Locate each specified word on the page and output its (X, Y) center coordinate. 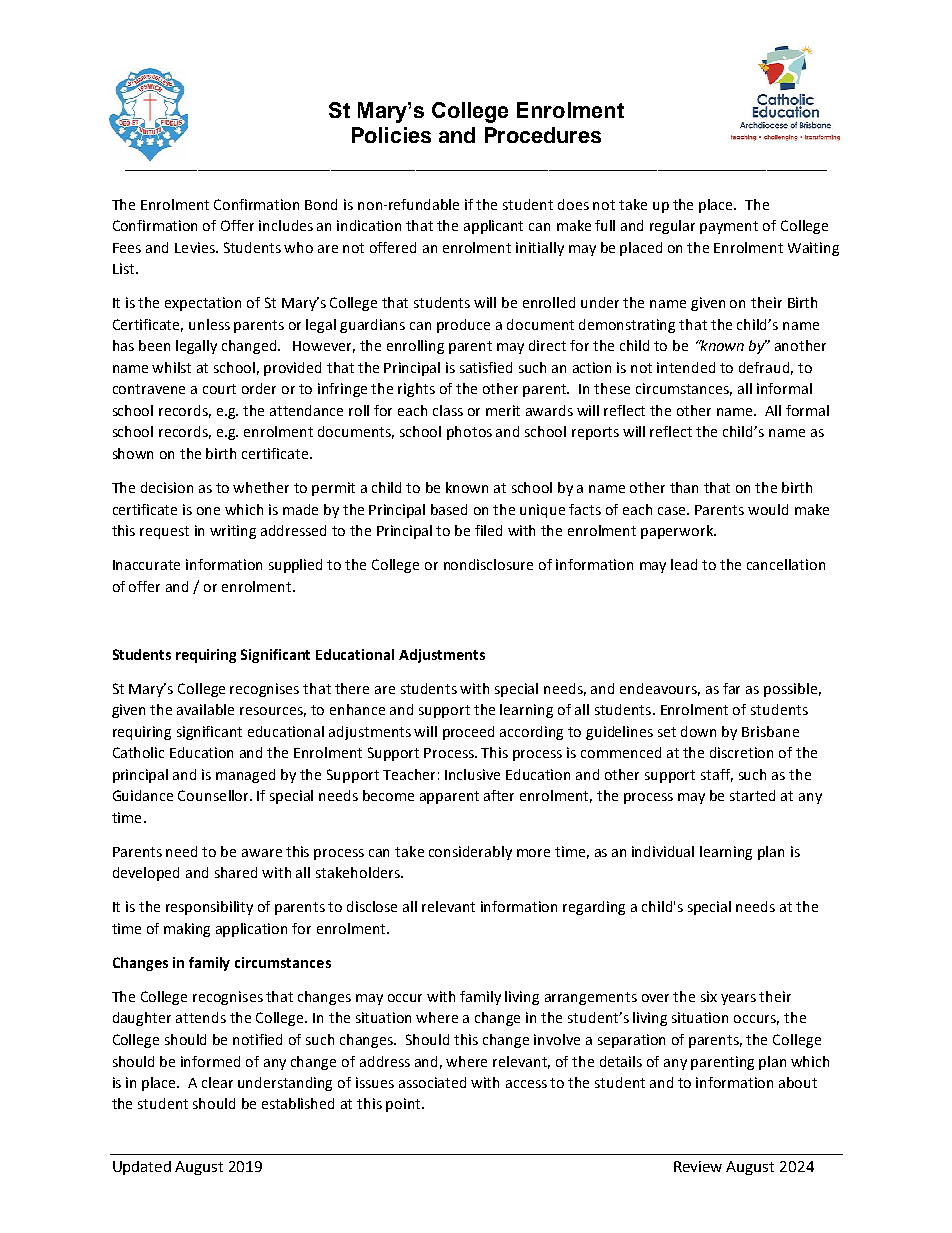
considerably (470, 853)
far (731, 688)
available (205, 709)
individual (663, 851)
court (219, 389)
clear (217, 1082)
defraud (766, 368)
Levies (196, 247)
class (448, 410)
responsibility (209, 908)
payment (729, 227)
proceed (468, 733)
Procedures (543, 135)
